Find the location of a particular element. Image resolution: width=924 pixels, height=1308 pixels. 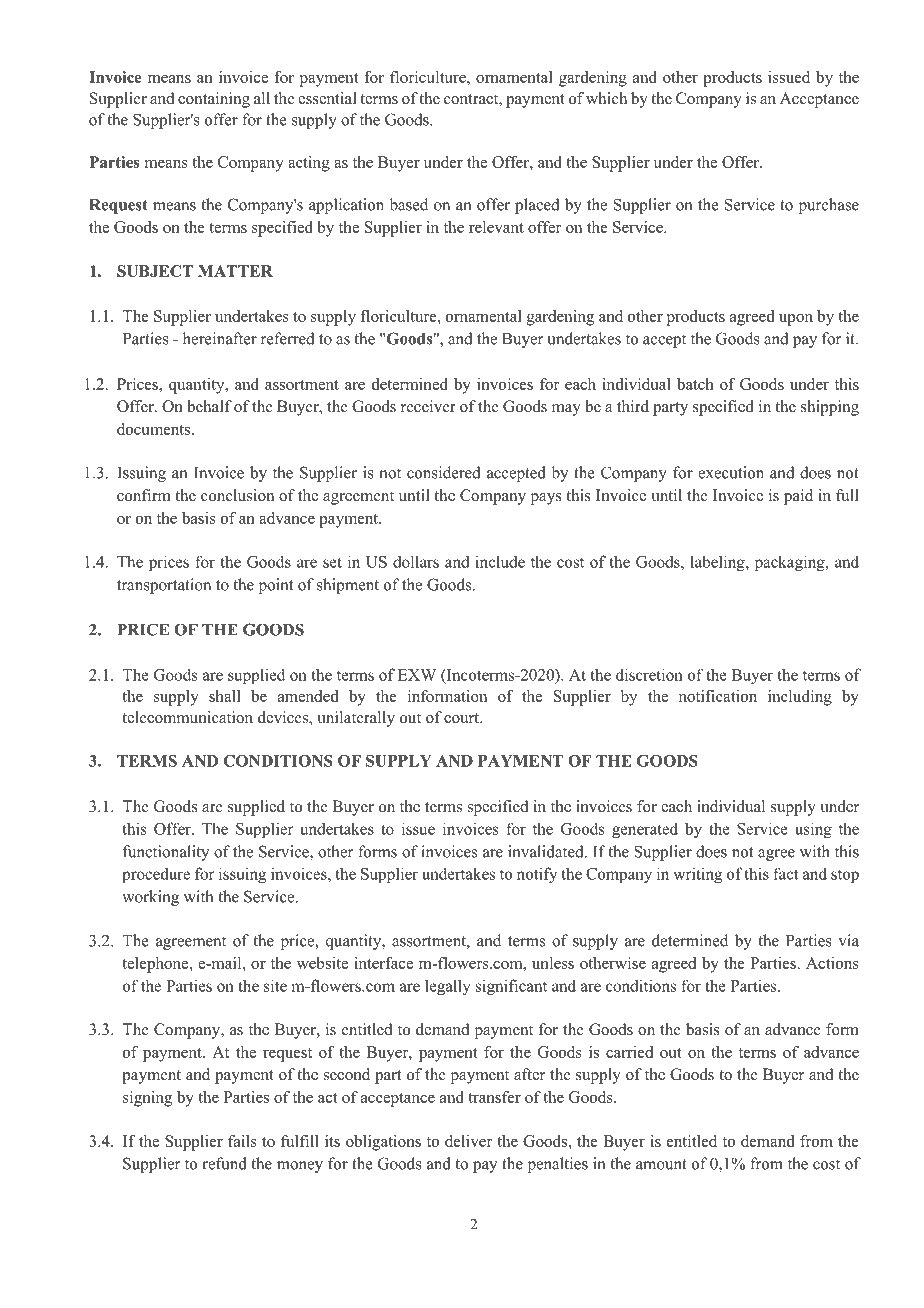

referred is located at coordinates (288, 338).
